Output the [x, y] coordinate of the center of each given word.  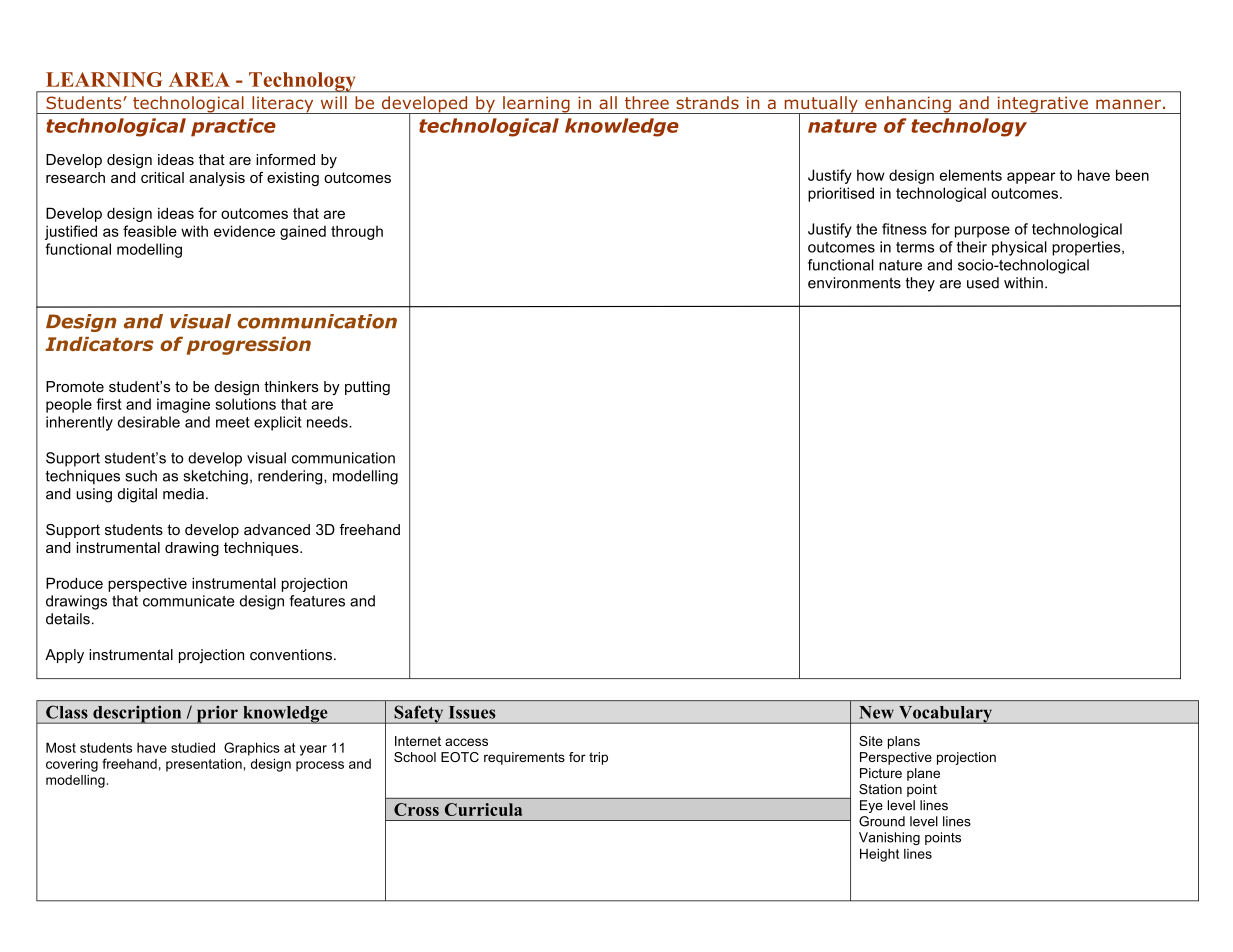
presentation [204, 765]
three [647, 102]
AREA [199, 79]
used [983, 283]
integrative [1042, 105]
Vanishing [889, 838]
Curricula [483, 809]
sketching [215, 477]
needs [328, 422]
